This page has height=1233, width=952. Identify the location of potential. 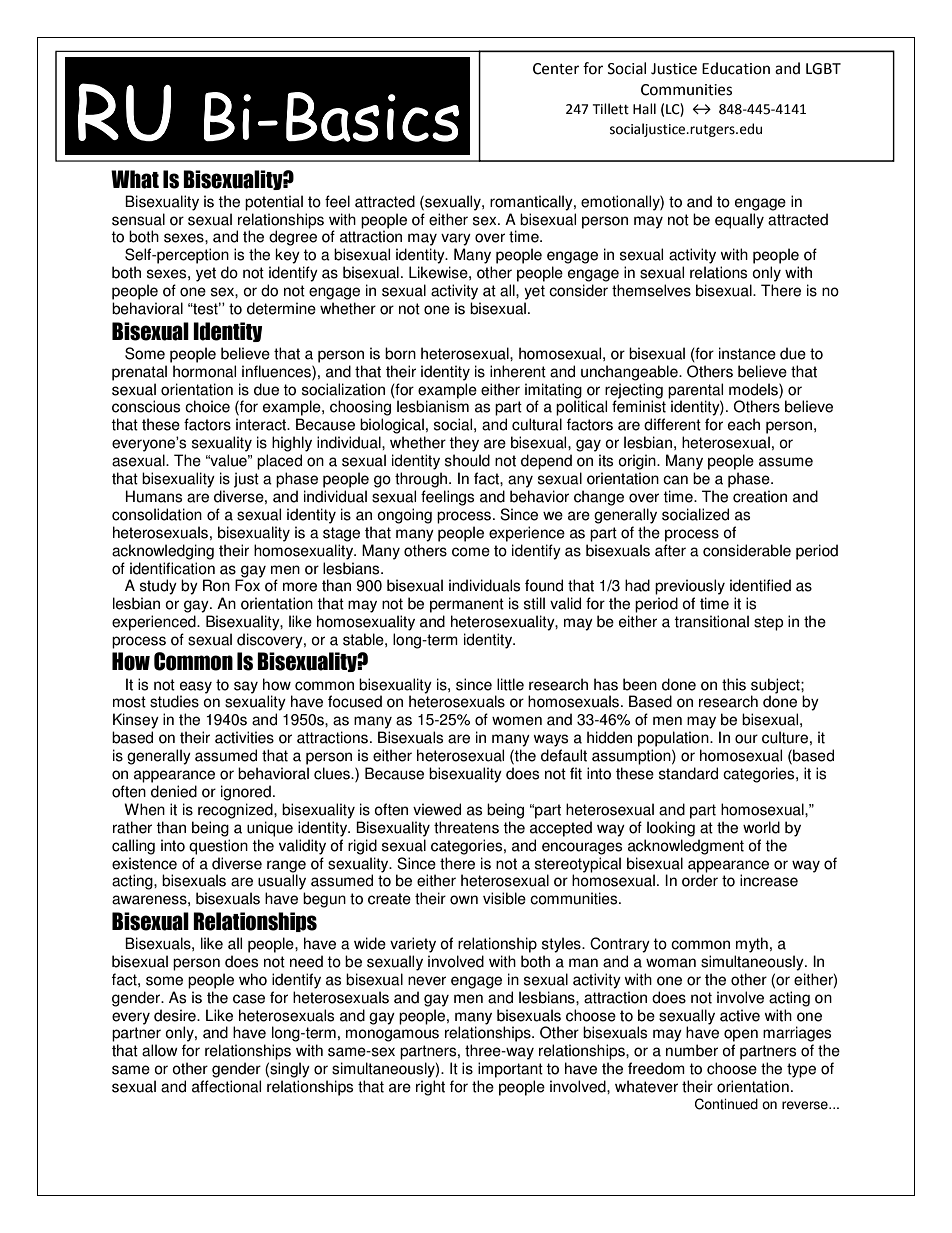
(274, 203).
